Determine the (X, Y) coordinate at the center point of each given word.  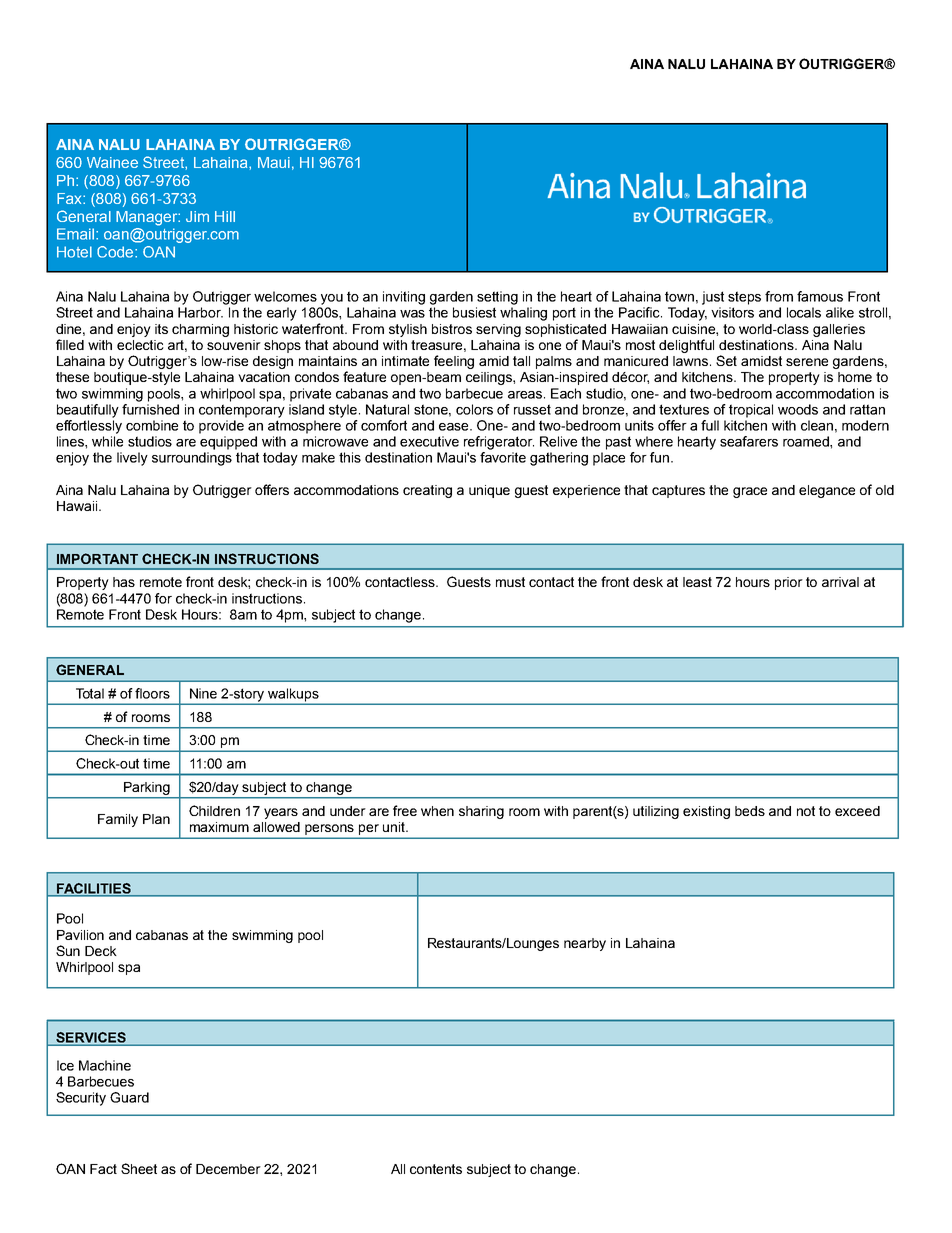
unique (489, 491)
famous (820, 296)
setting (497, 298)
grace (750, 492)
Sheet (139, 1168)
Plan (156, 819)
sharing (481, 812)
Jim (197, 216)
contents (436, 1169)
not (806, 811)
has (124, 582)
